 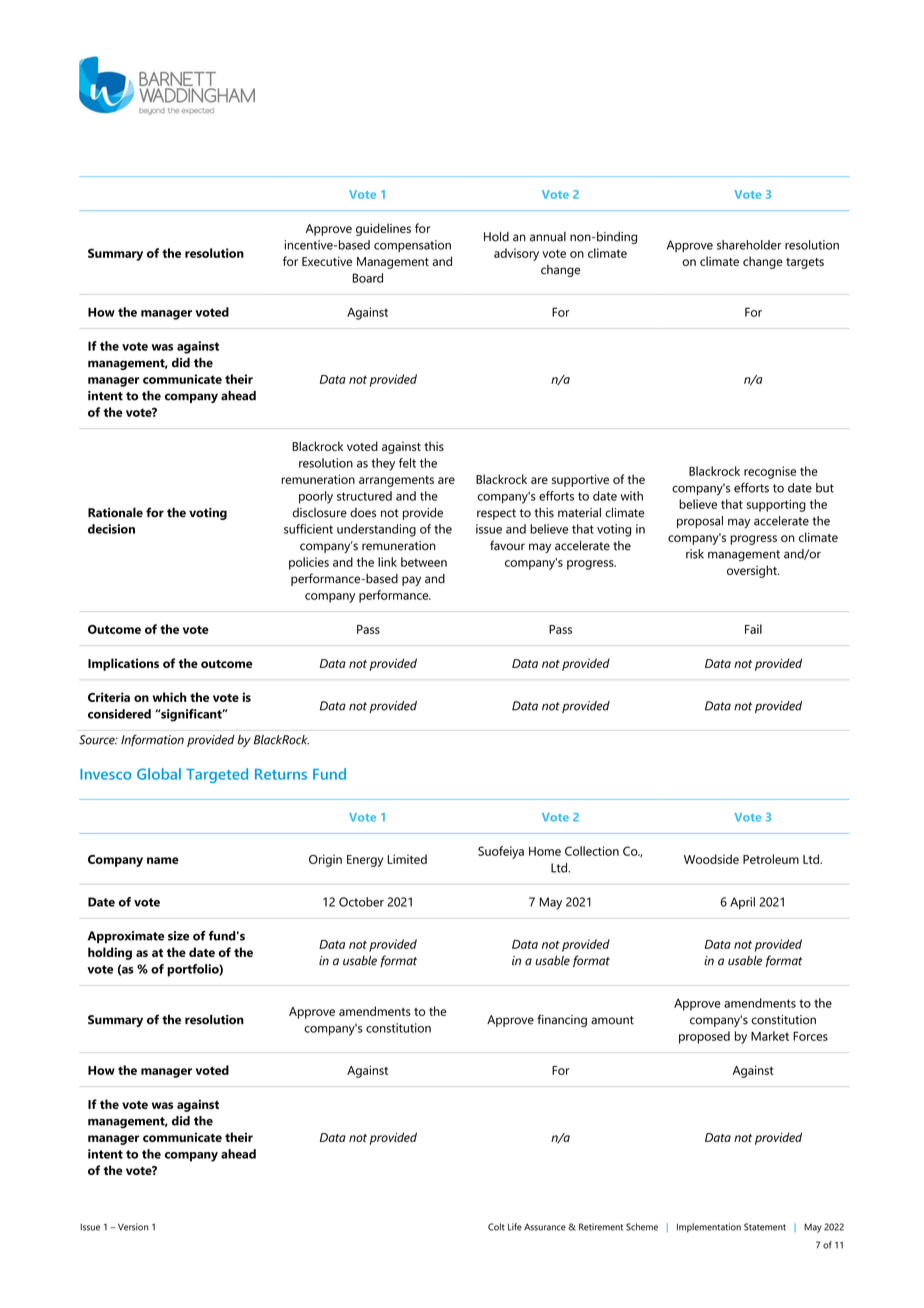 I want to click on which, so click(x=170, y=697).
